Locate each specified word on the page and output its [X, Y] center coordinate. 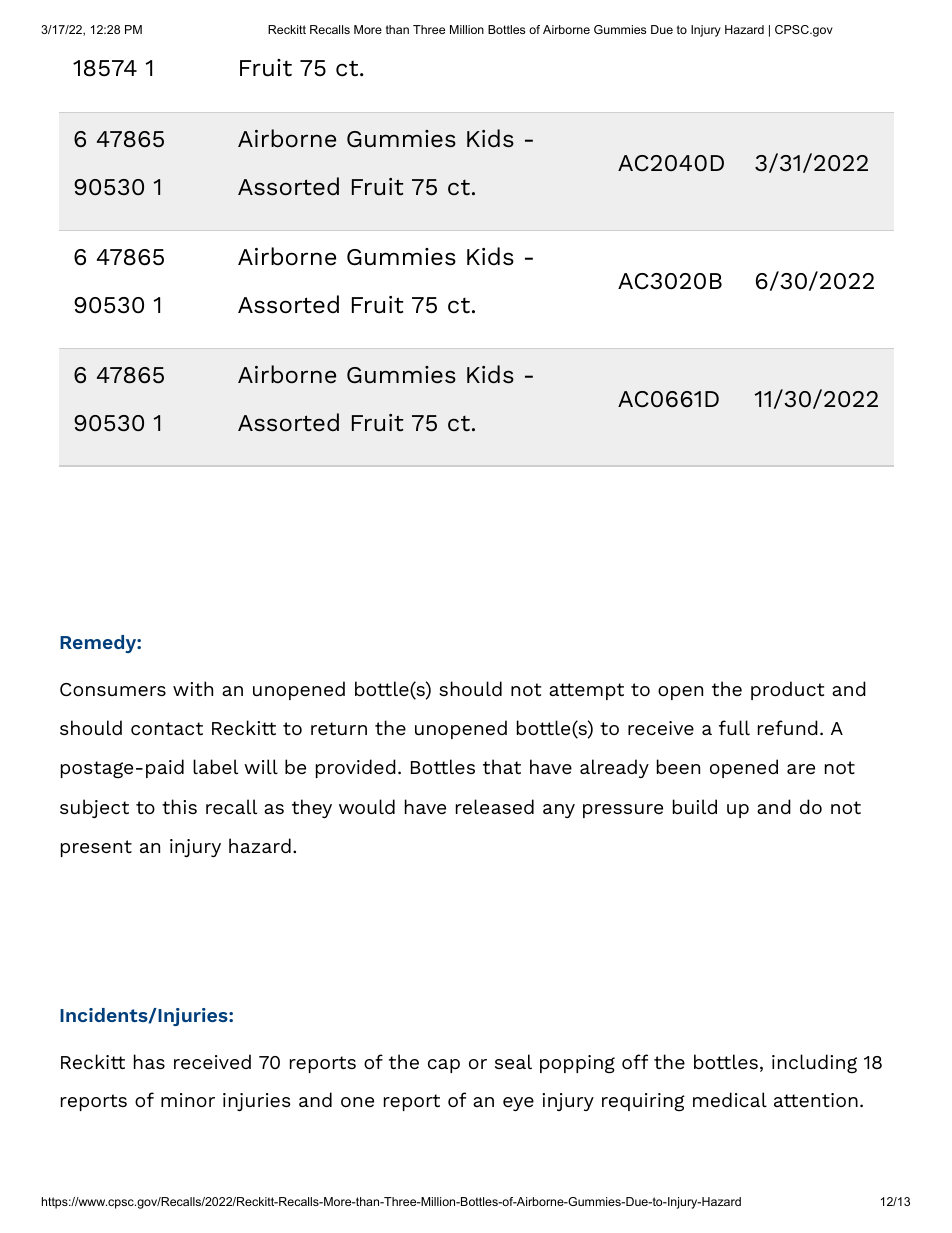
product [787, 690]
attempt [586, 691]
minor [188, 1100]
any [559, 811]
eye [518, 1104]
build [695, 806]
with [193, 688]
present [96, 848]
